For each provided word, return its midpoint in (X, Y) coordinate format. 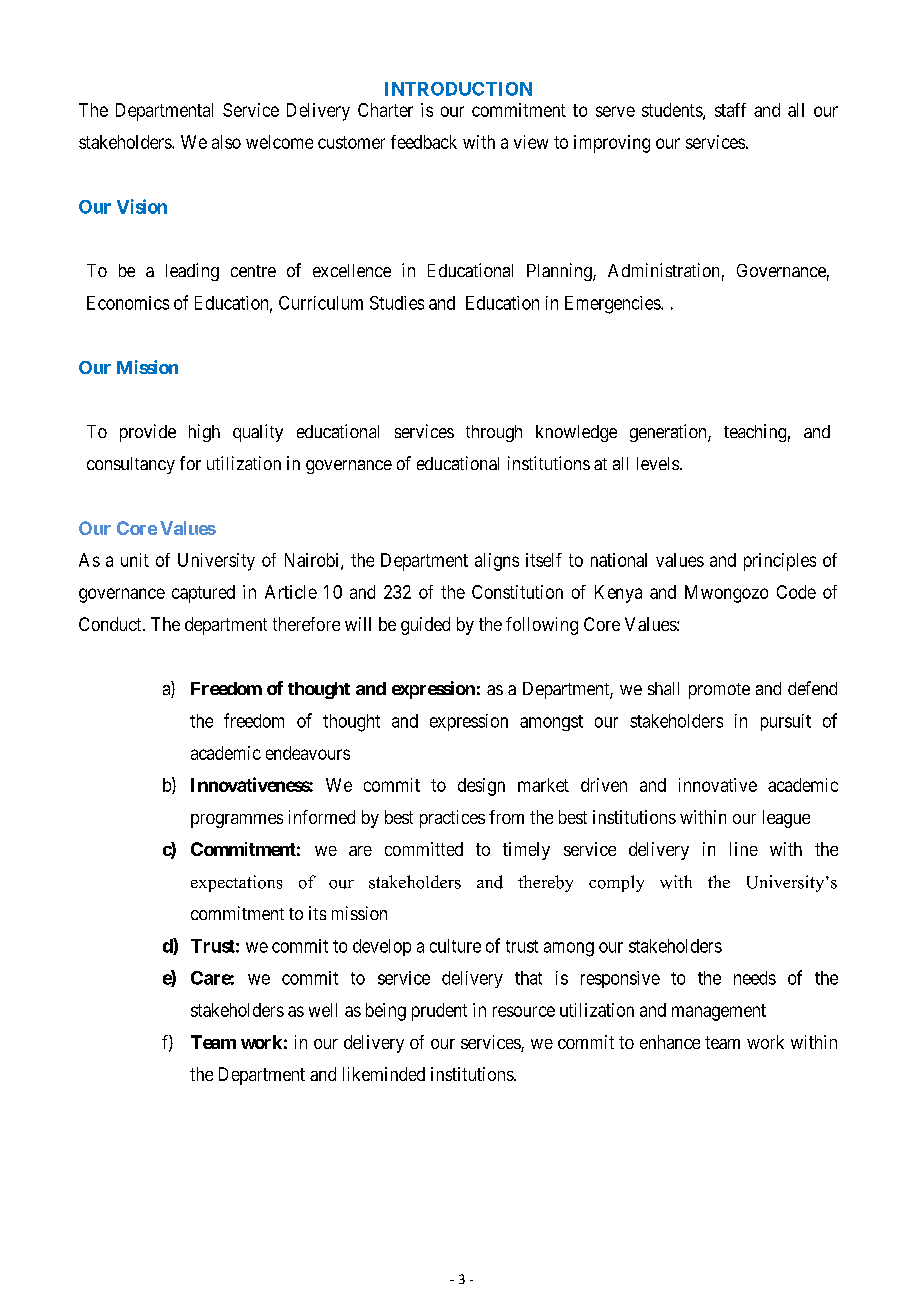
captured (203, 594)
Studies (397, 303)
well (323, 1010)
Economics (128, 303)
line (744, 849)
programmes (237, 821)
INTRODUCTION (458, 89)
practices (452, 819)
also (226, 142)
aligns (497, 562)
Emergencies (613, 305)
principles (780, 562)
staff (730, 110)
